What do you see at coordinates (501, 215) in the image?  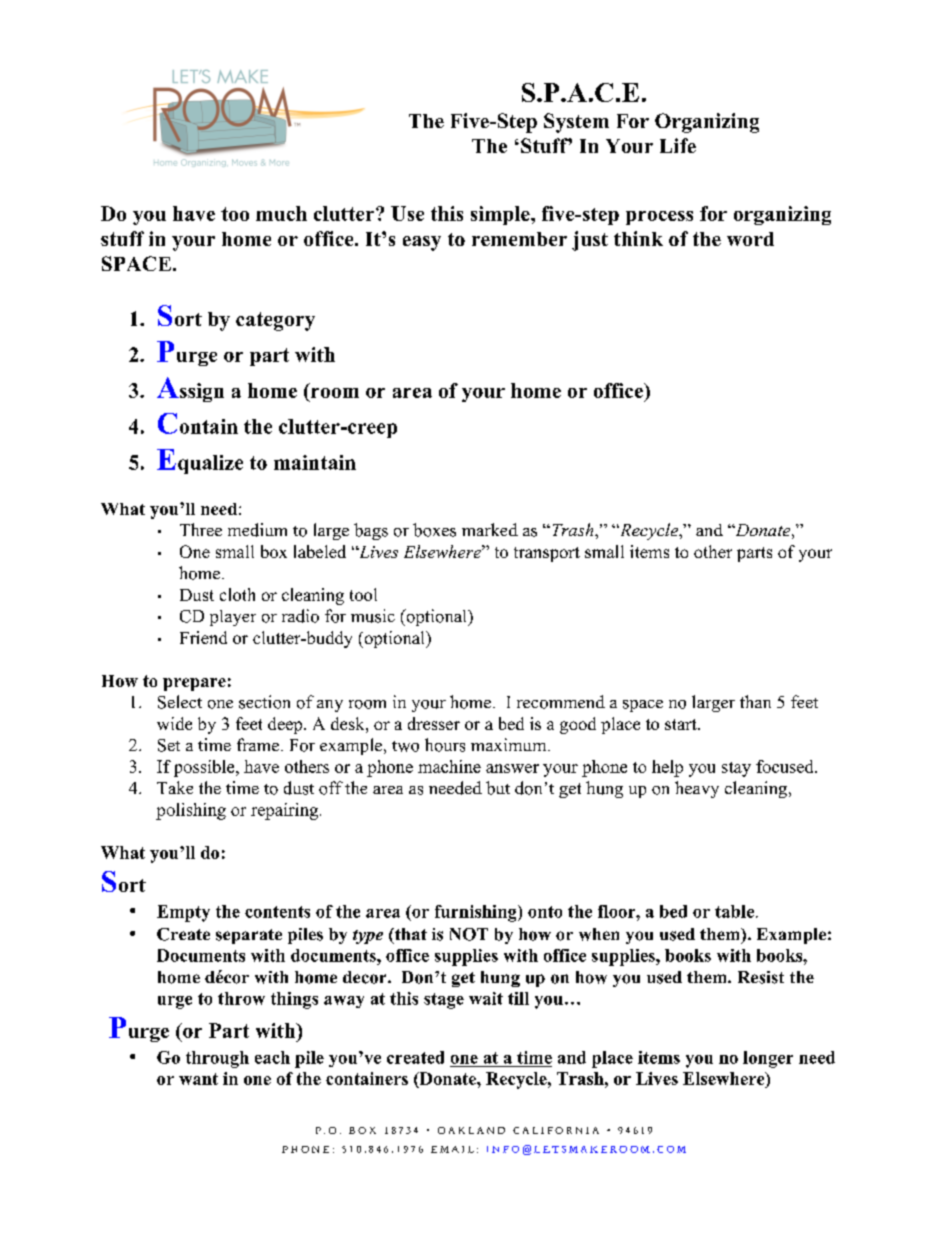 I see `simple` at bounding box center [501, 215].
